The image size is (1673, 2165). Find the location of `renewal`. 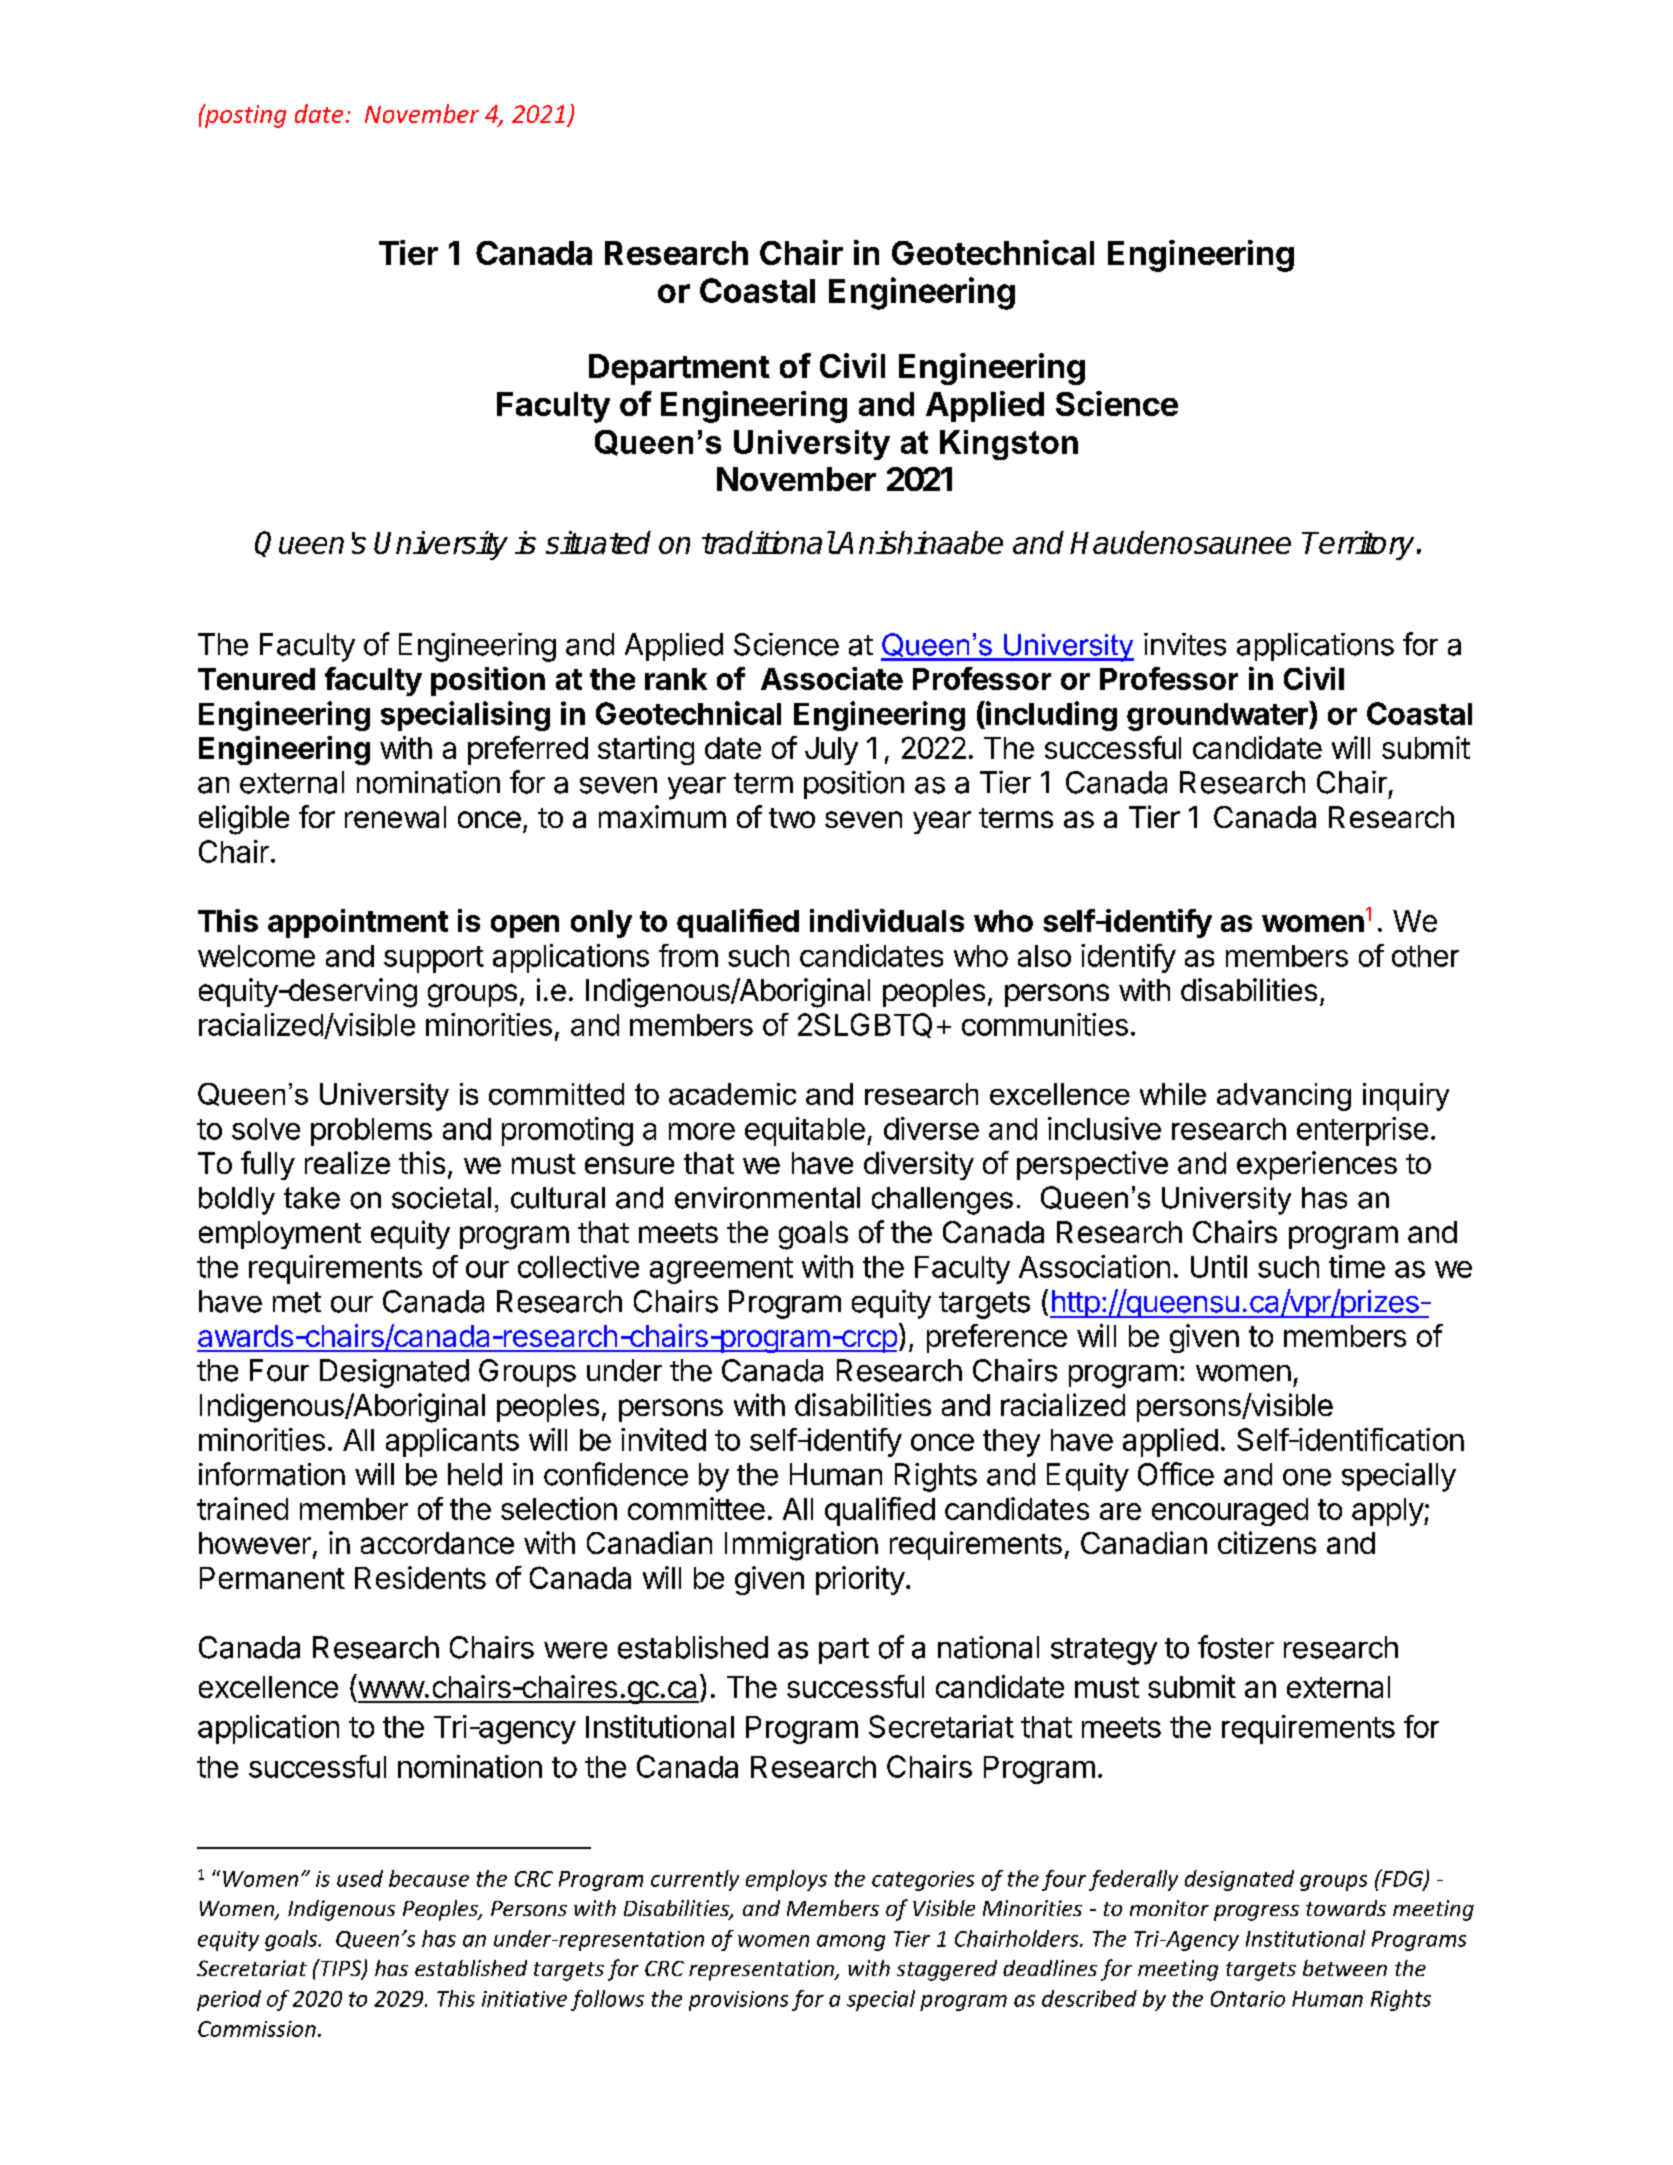

renewal is located at coordinates (395, 817).
